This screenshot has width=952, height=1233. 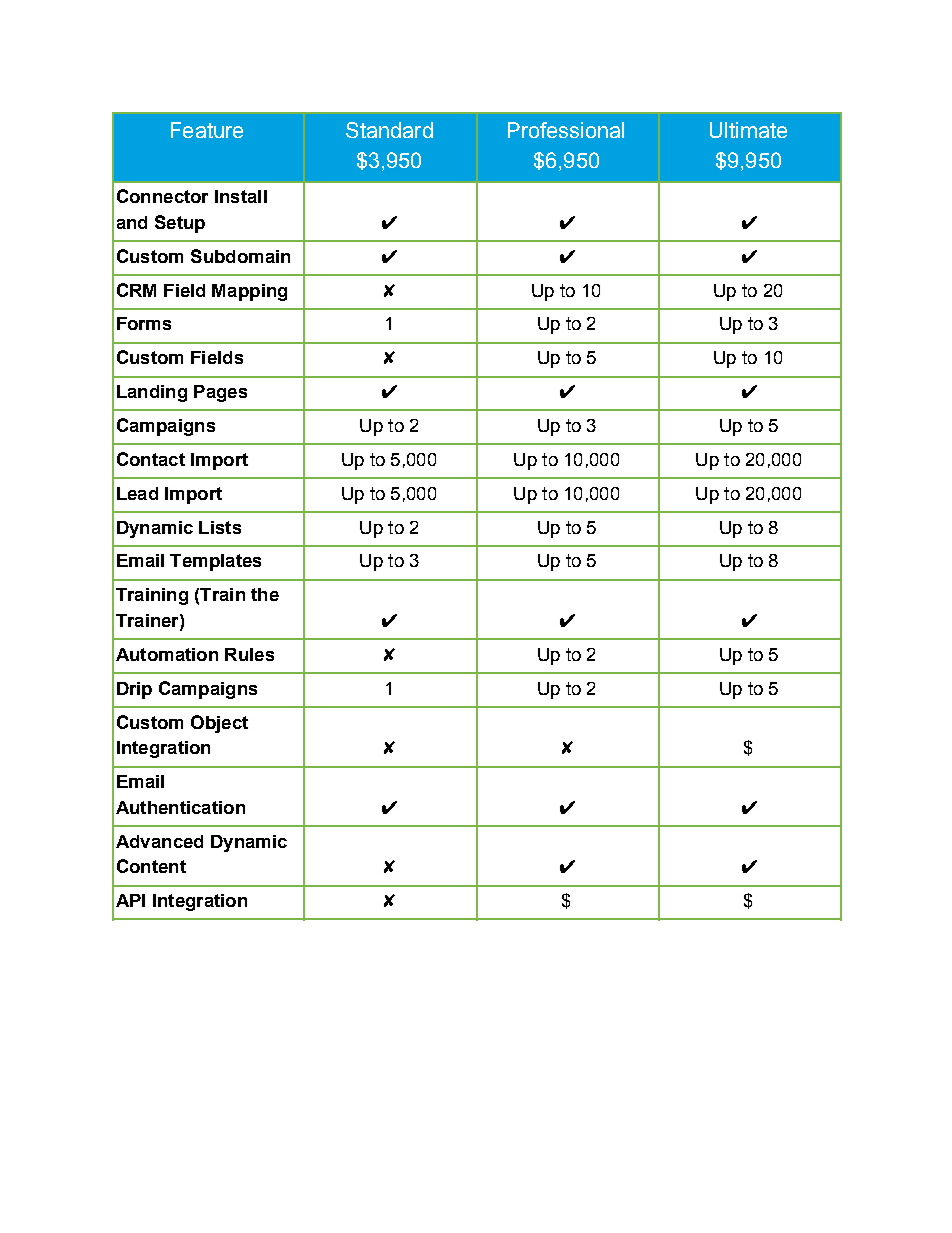 I want to click on Content, so click(x=151, y=866).
